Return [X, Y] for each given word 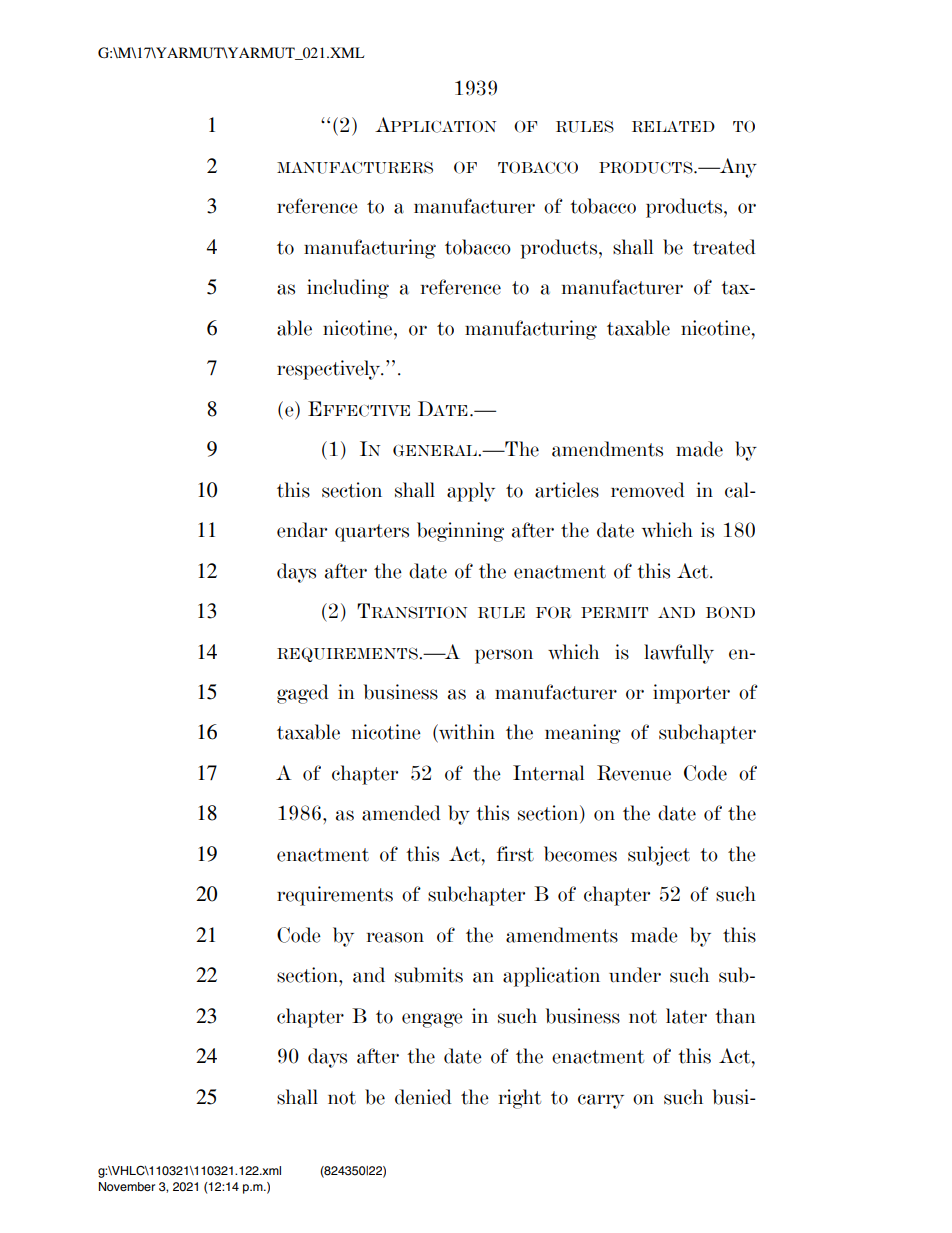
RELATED [673, 127]
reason [395, 937]
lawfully [679, 654]
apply [471, 492]
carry [601, 1101]
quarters [372, 533]
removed [648, 490]
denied [423, 1097]
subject [659, 856]
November [127, 1186]
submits [429, 975]
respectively [330, 370]
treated [724, 247]
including [348, 289]
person [504, 656]
